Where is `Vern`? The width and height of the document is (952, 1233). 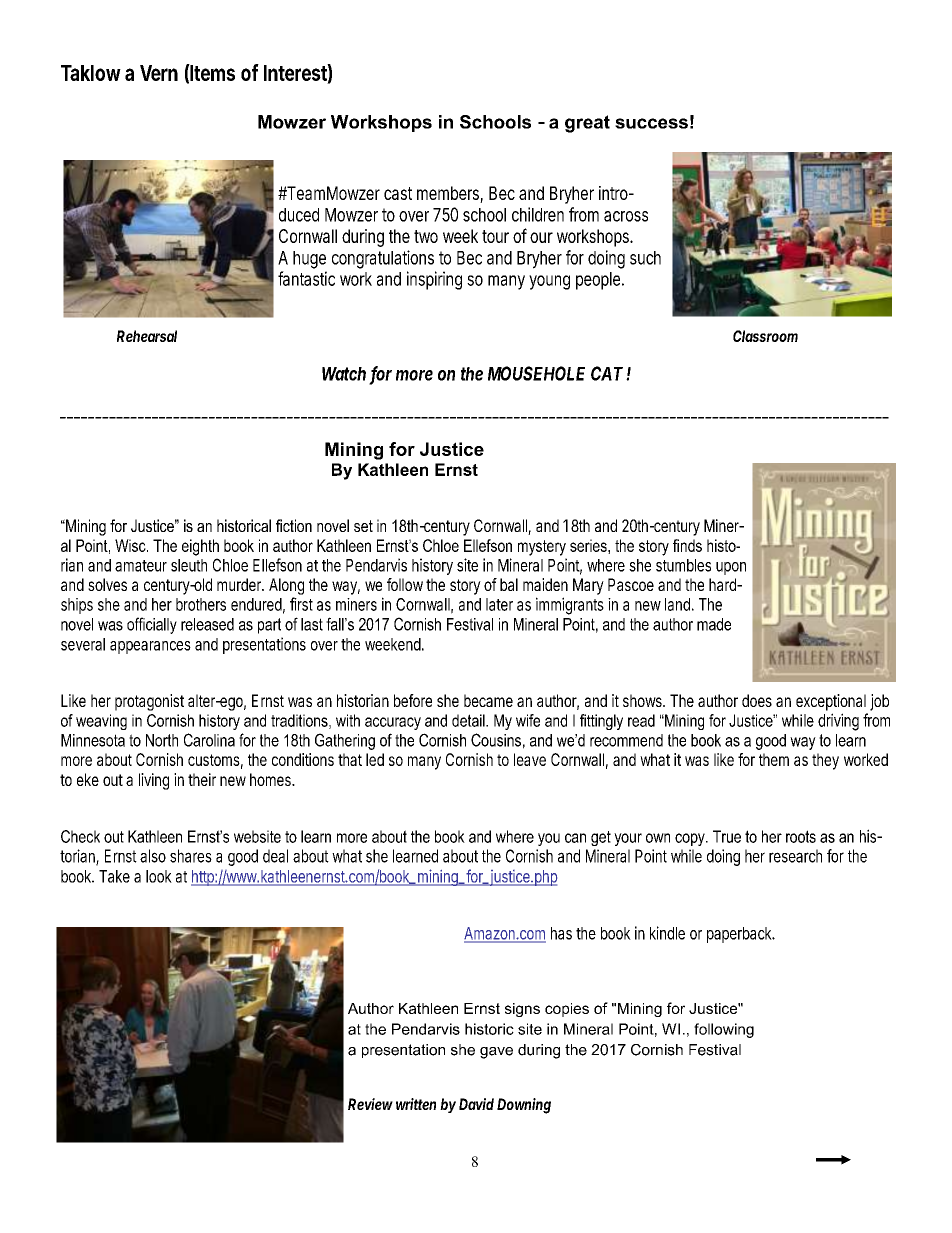 Vern is located at coordinates (159, 73).
